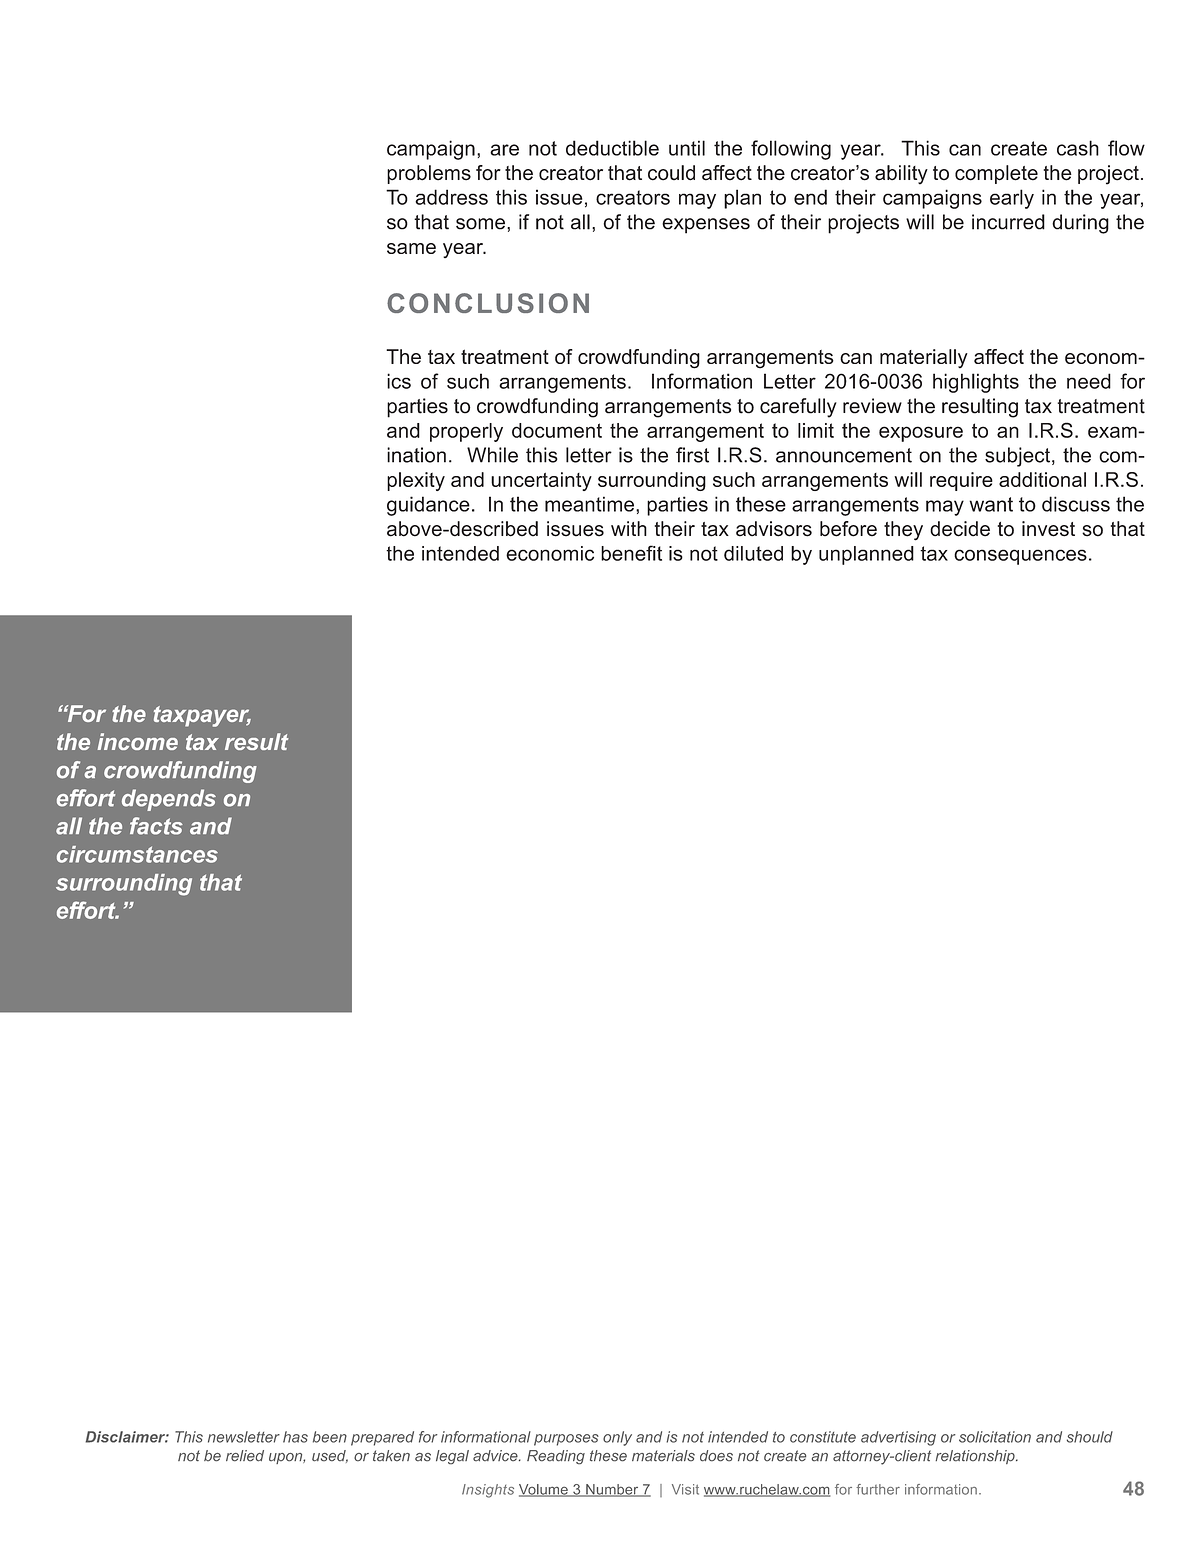 The height and width of the page is (1545, 1194). What do you see at coordinates (631, 553) in the page?
I see `benefit` at bounding box center [631, 553].
